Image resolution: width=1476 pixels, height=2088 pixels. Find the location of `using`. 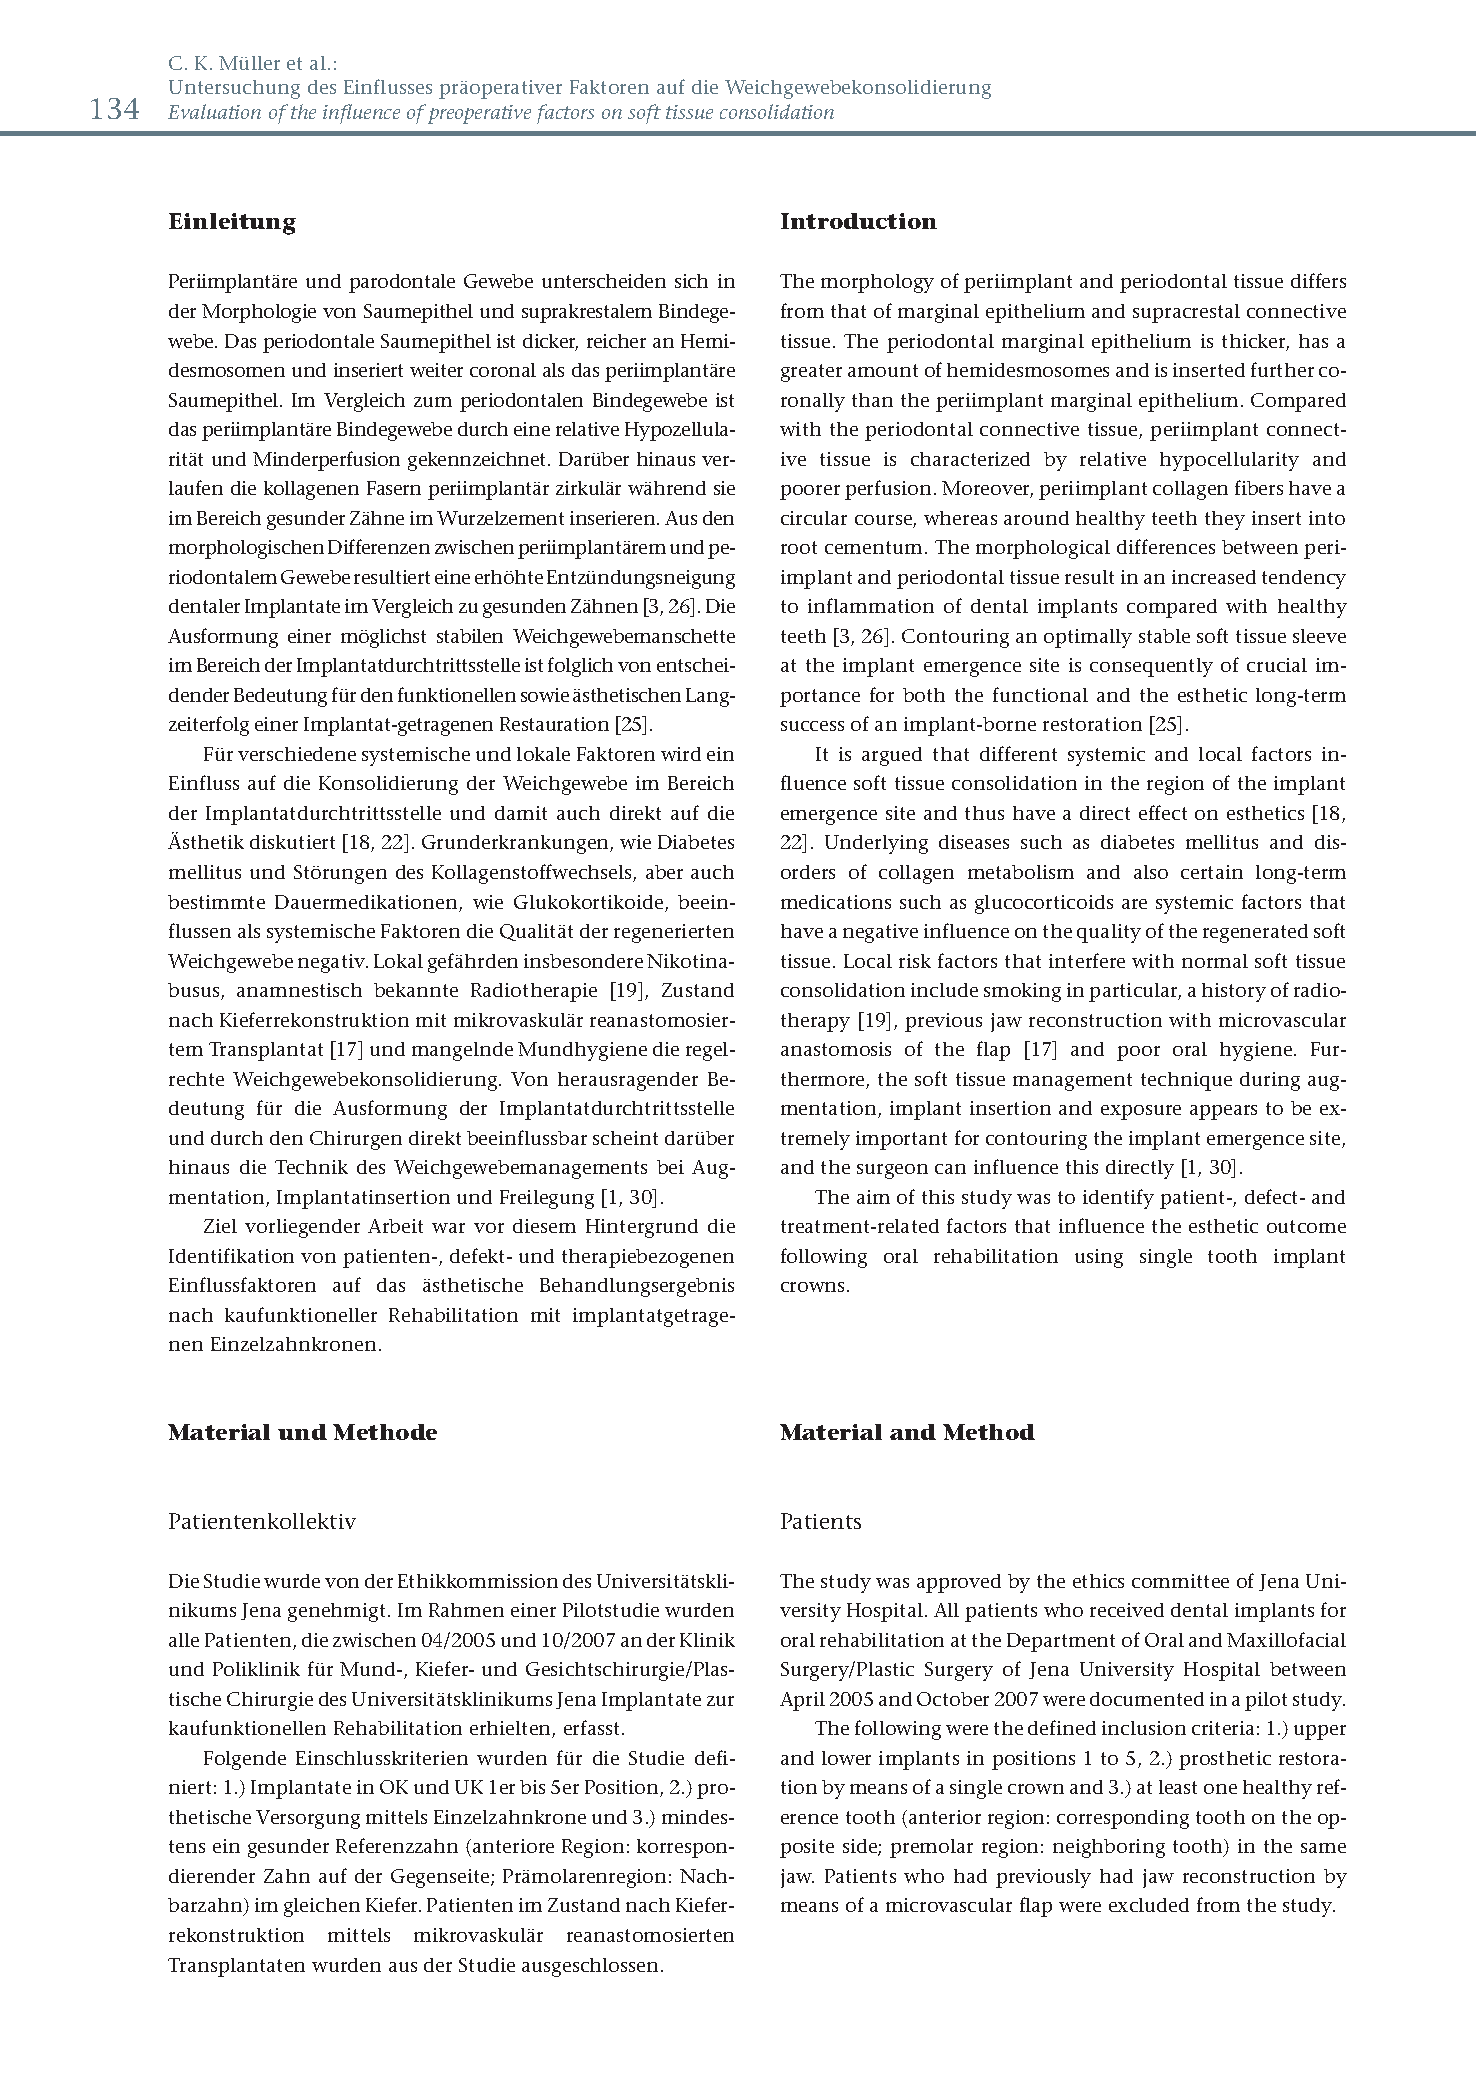

using is located at coordinates (1099, 1258).
